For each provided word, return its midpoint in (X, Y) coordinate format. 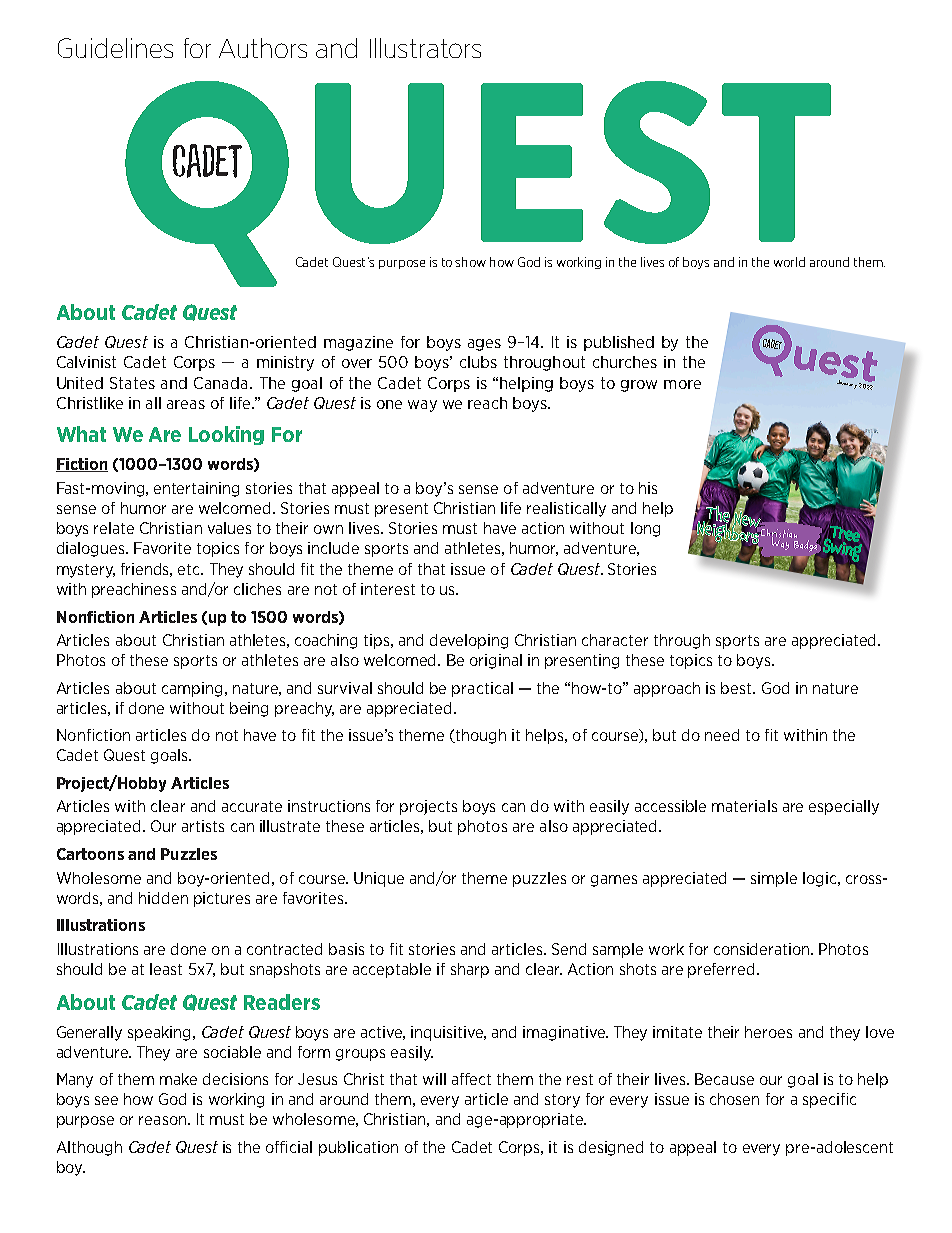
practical (482, 689)
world (789, 262)
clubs (478, 362)
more (682, 384)
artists (203, 826)
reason (164, 1120)
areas (186, 404)
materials (744, 806)
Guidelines (115, 48)
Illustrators (425, 48)
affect (471, 1079)
